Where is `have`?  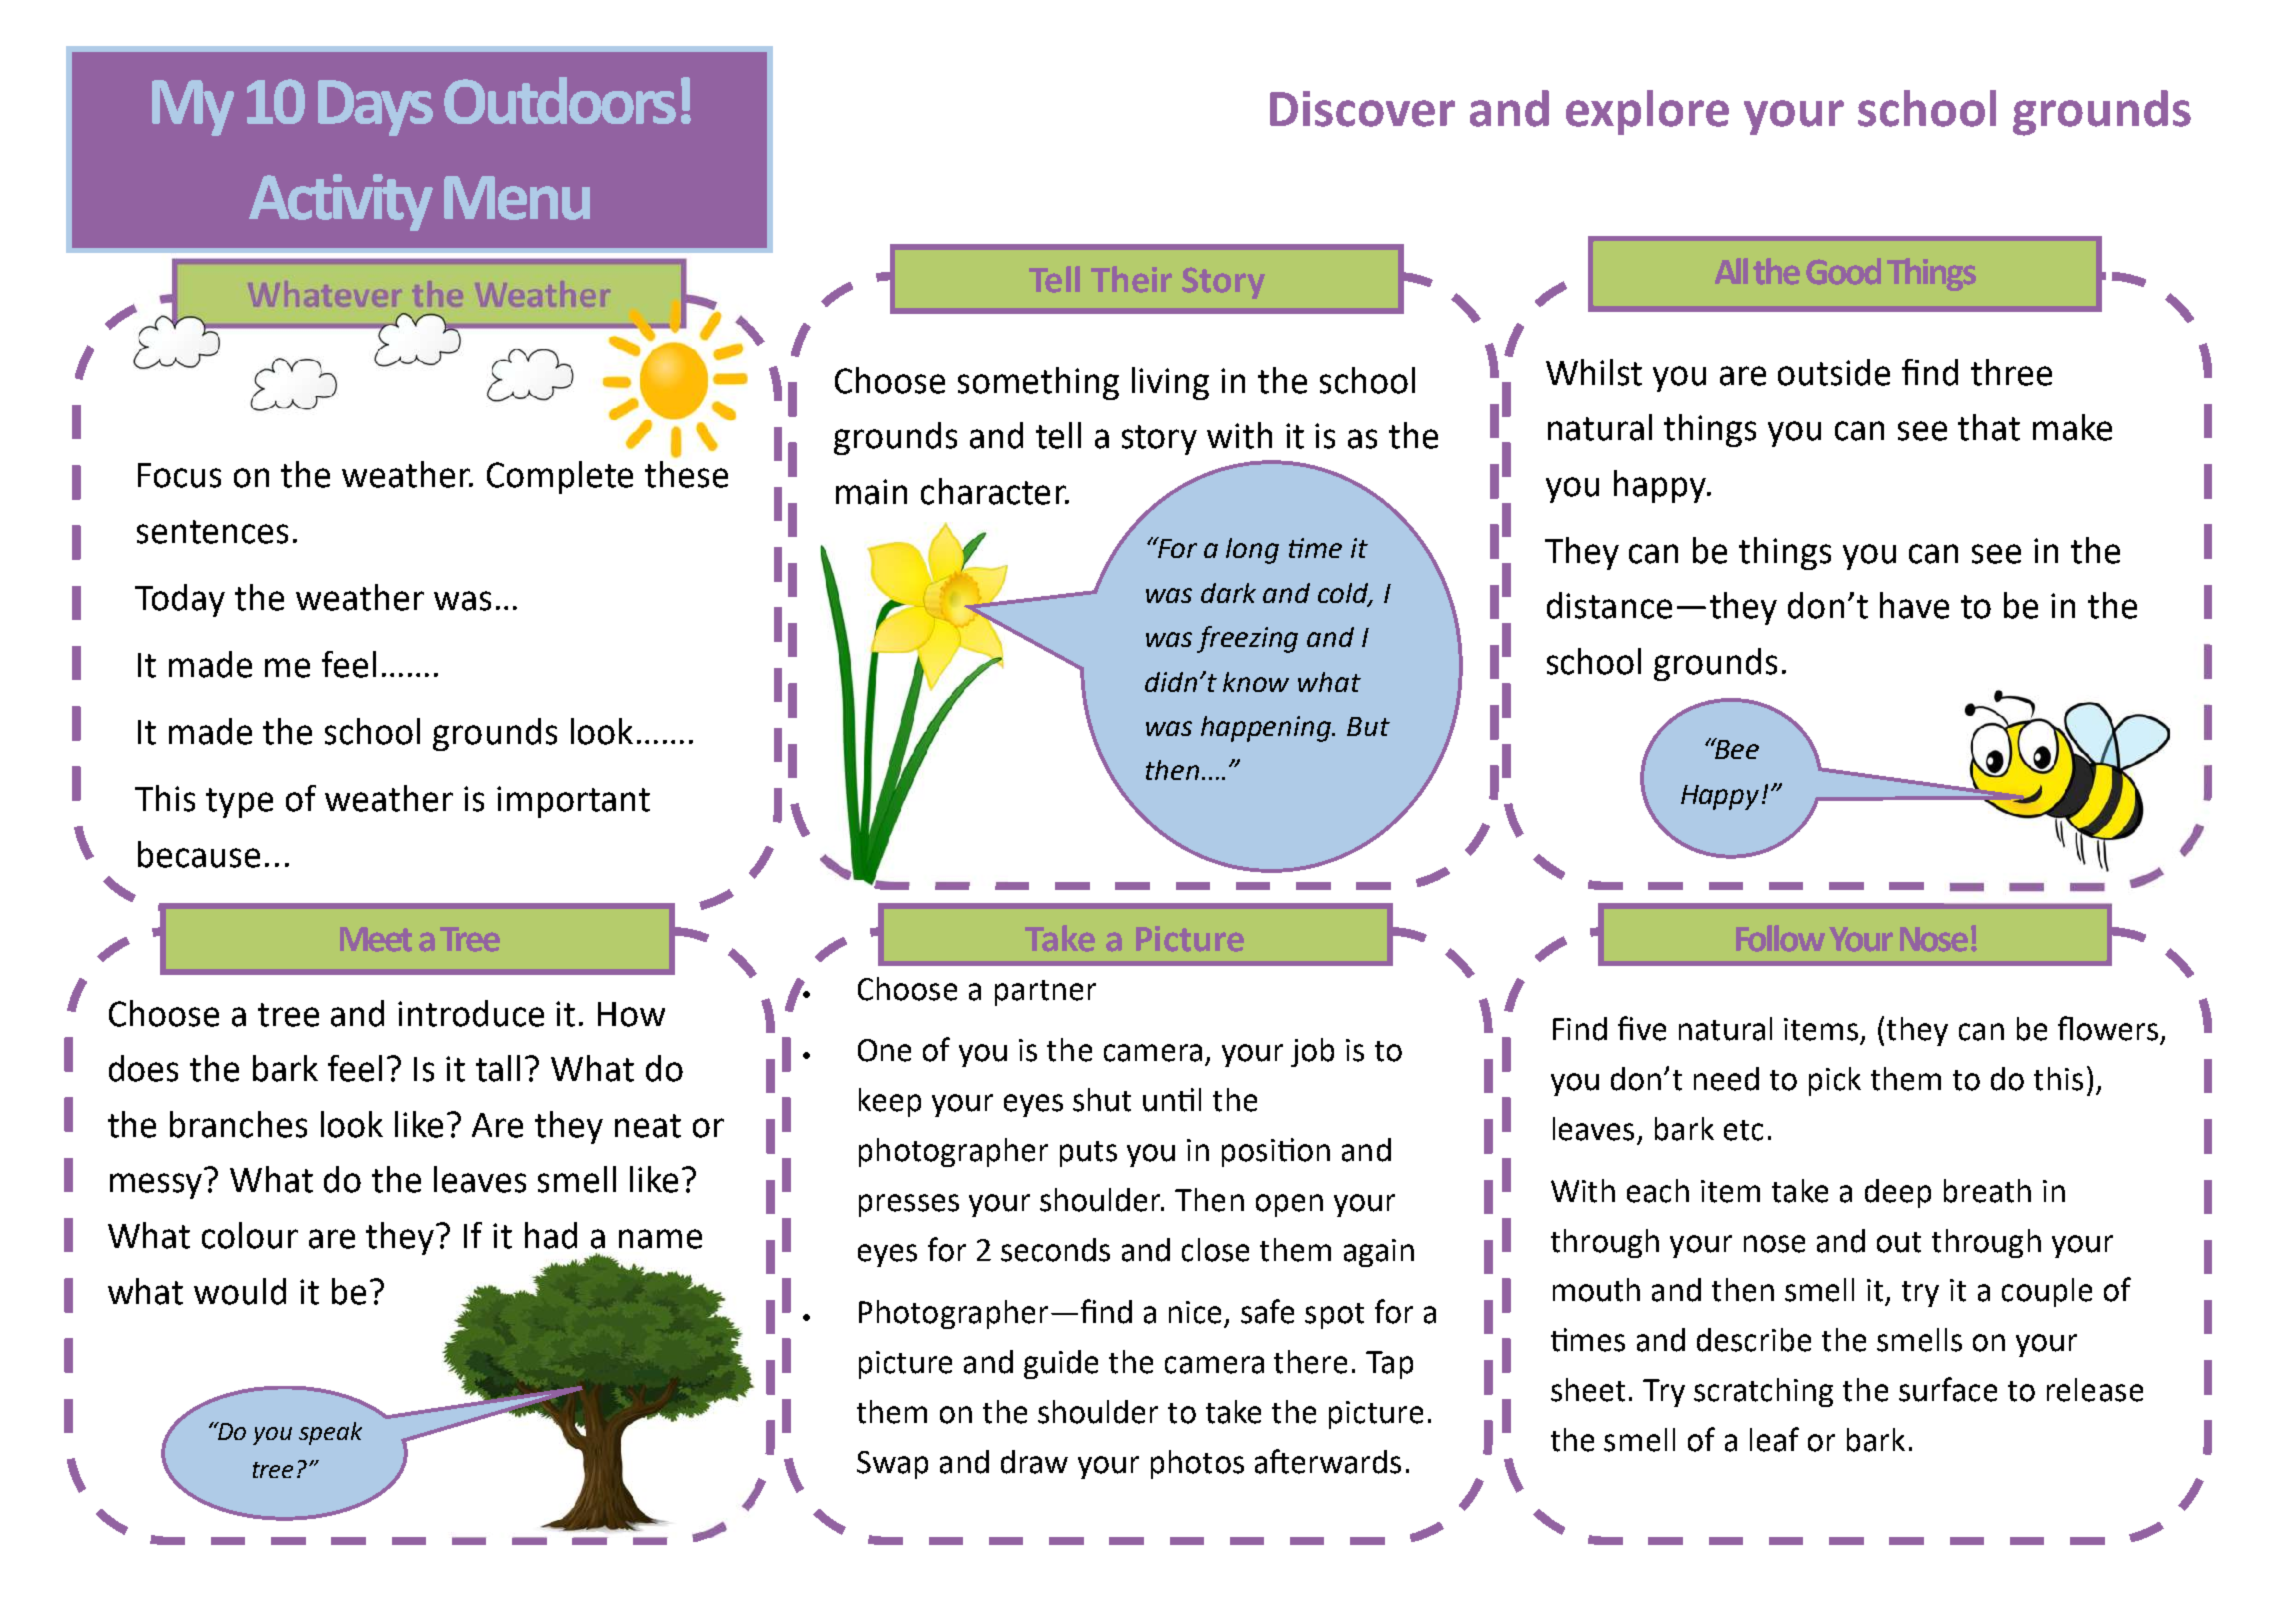 have is located at coordinates (1914, 605).
